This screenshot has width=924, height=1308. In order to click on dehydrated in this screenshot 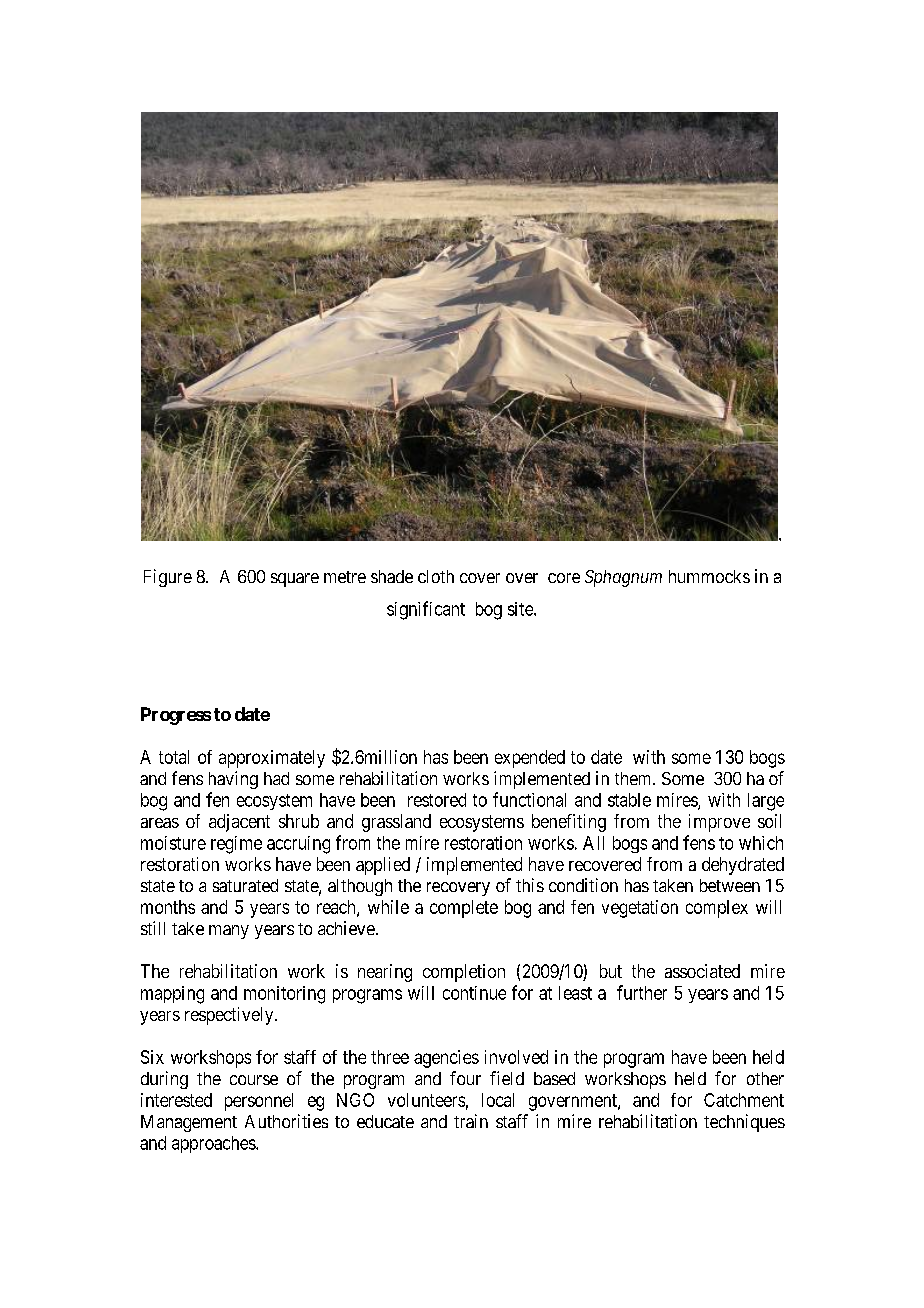, I will do `click(743, 866)`.
